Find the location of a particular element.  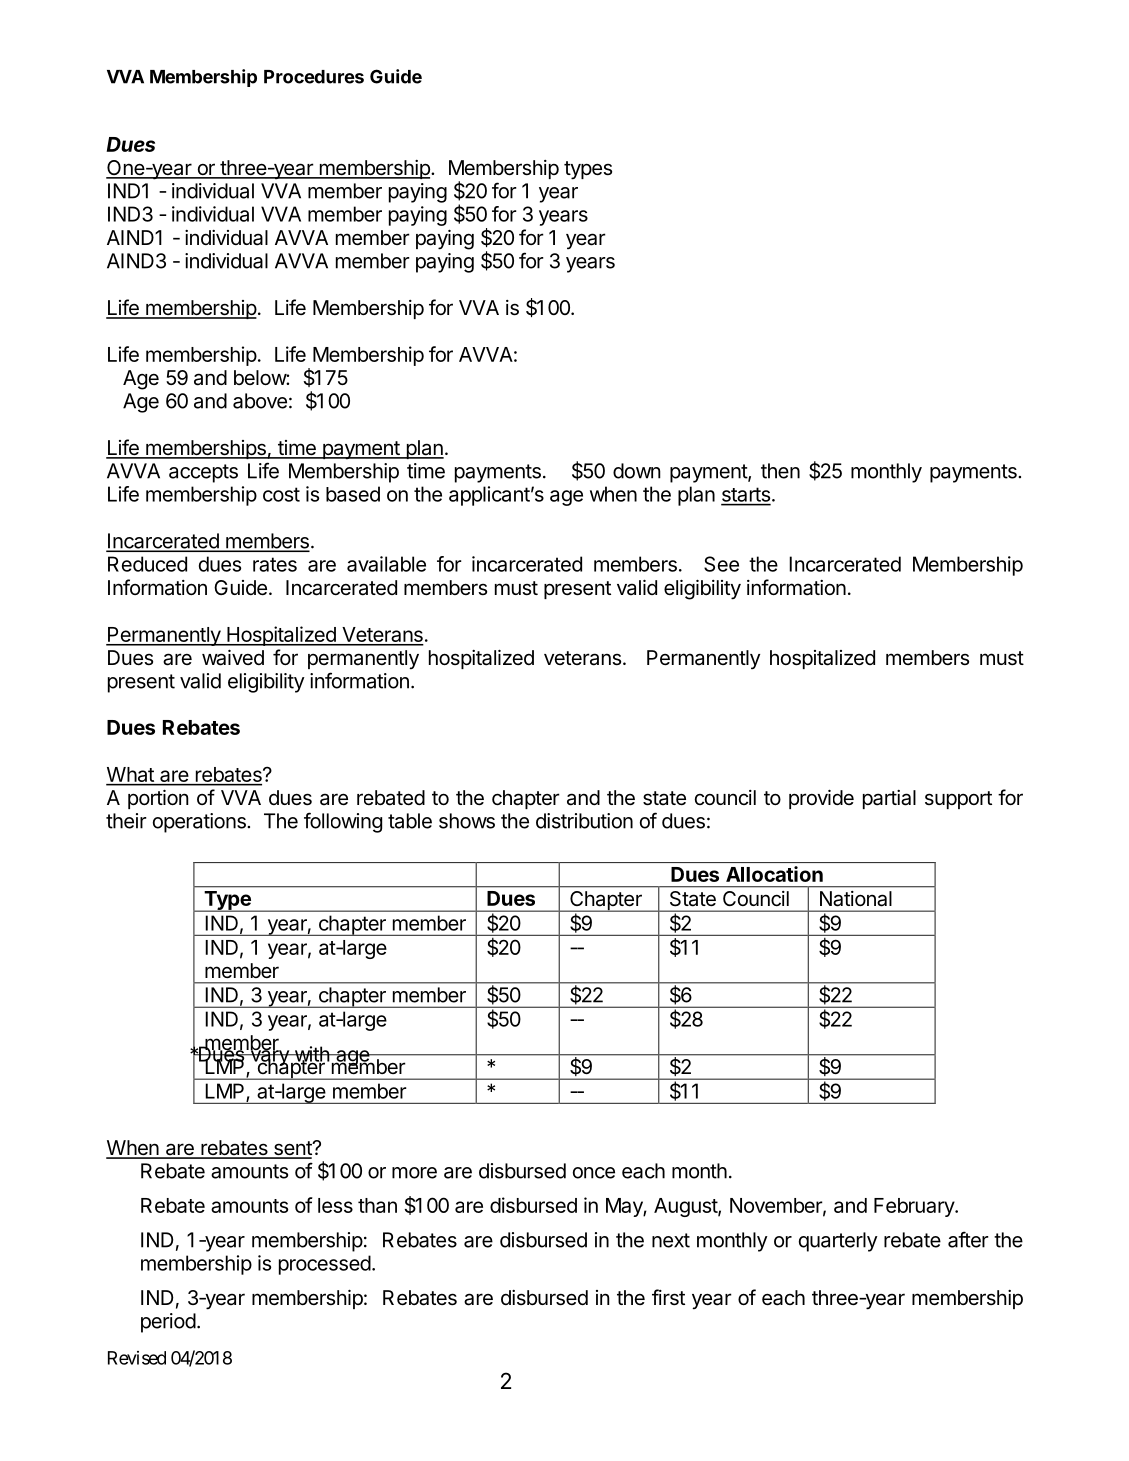

down is located at coordinates (637, 471).
